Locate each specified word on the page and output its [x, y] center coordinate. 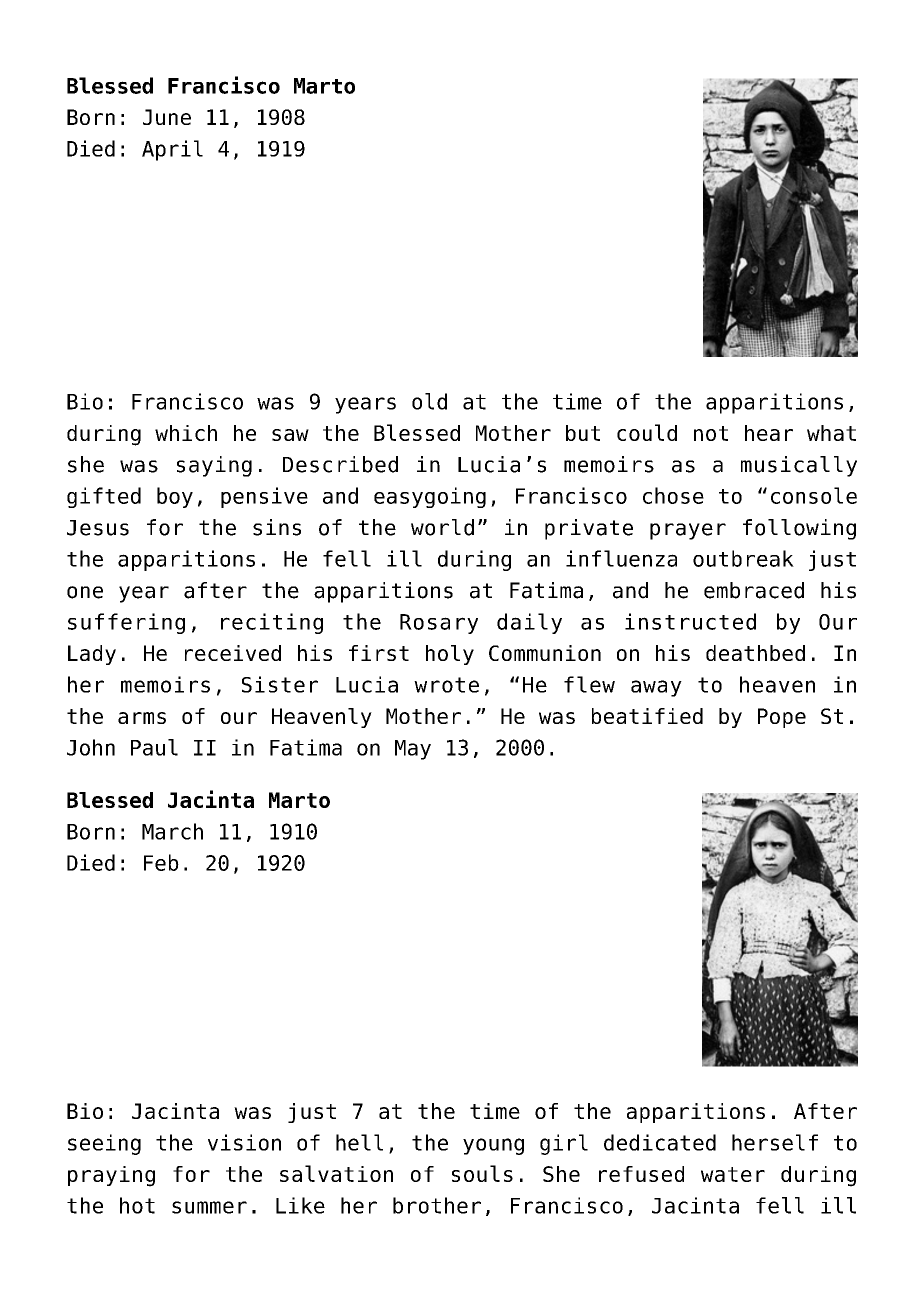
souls [482, 1173]
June [167, 117]
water [733, 1174]
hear [769, 433]
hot [137, 1205]
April [172, 150]
